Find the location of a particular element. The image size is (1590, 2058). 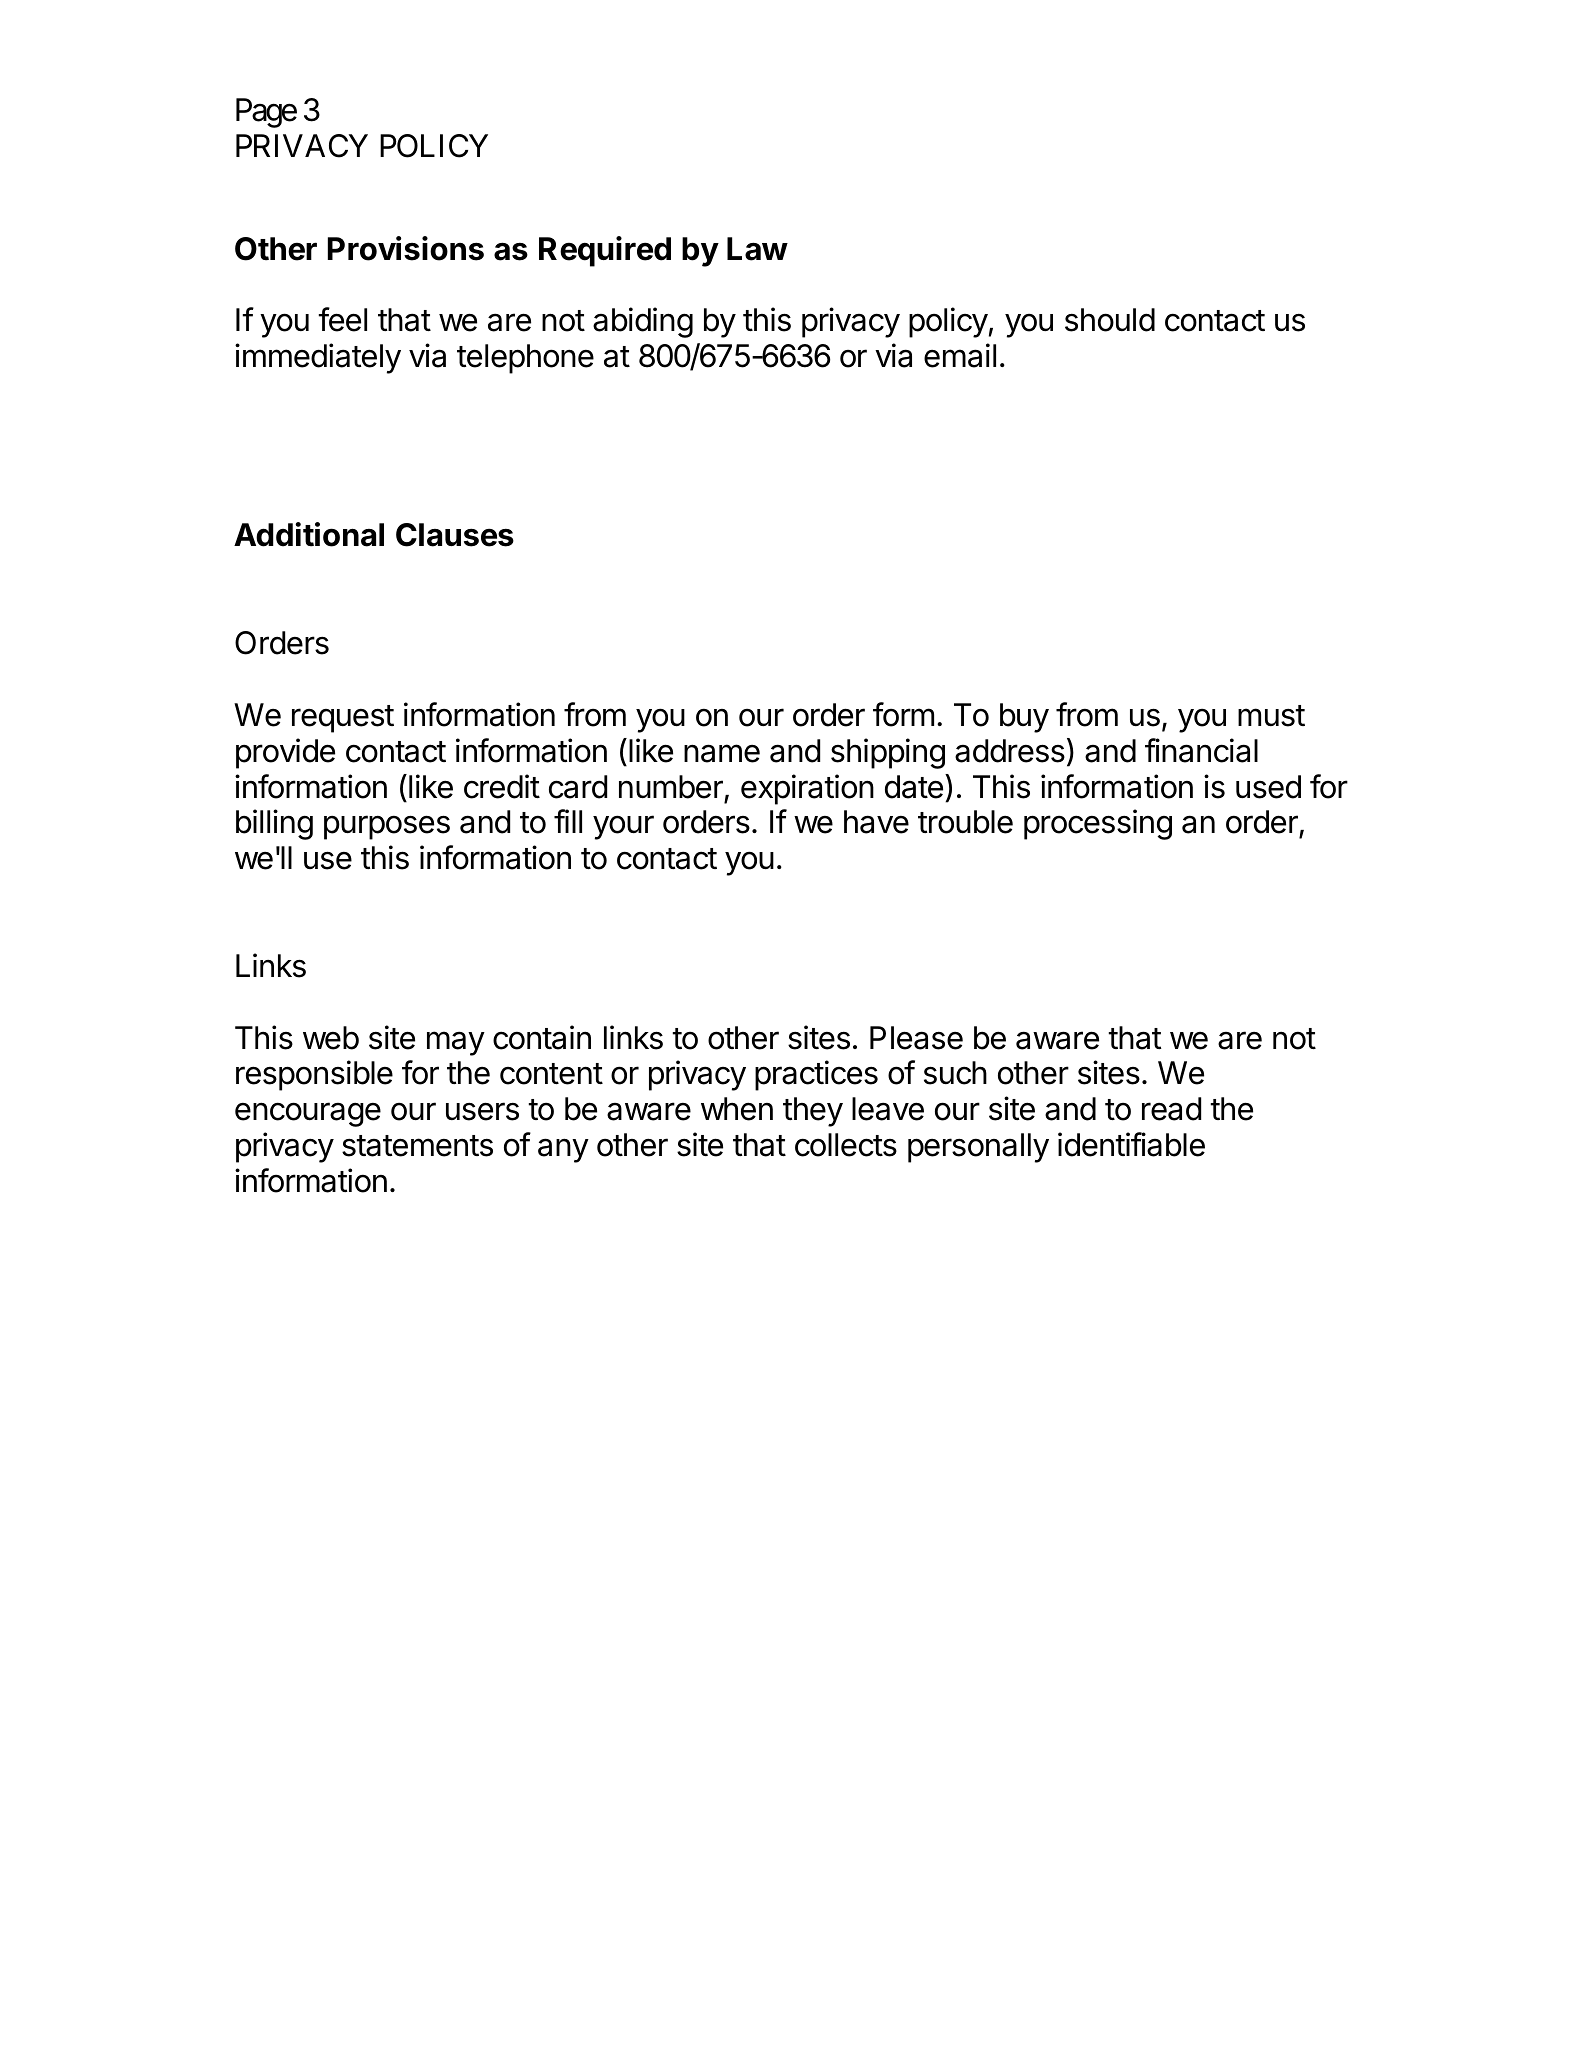

processing is located at coordinates (1098, 824).
